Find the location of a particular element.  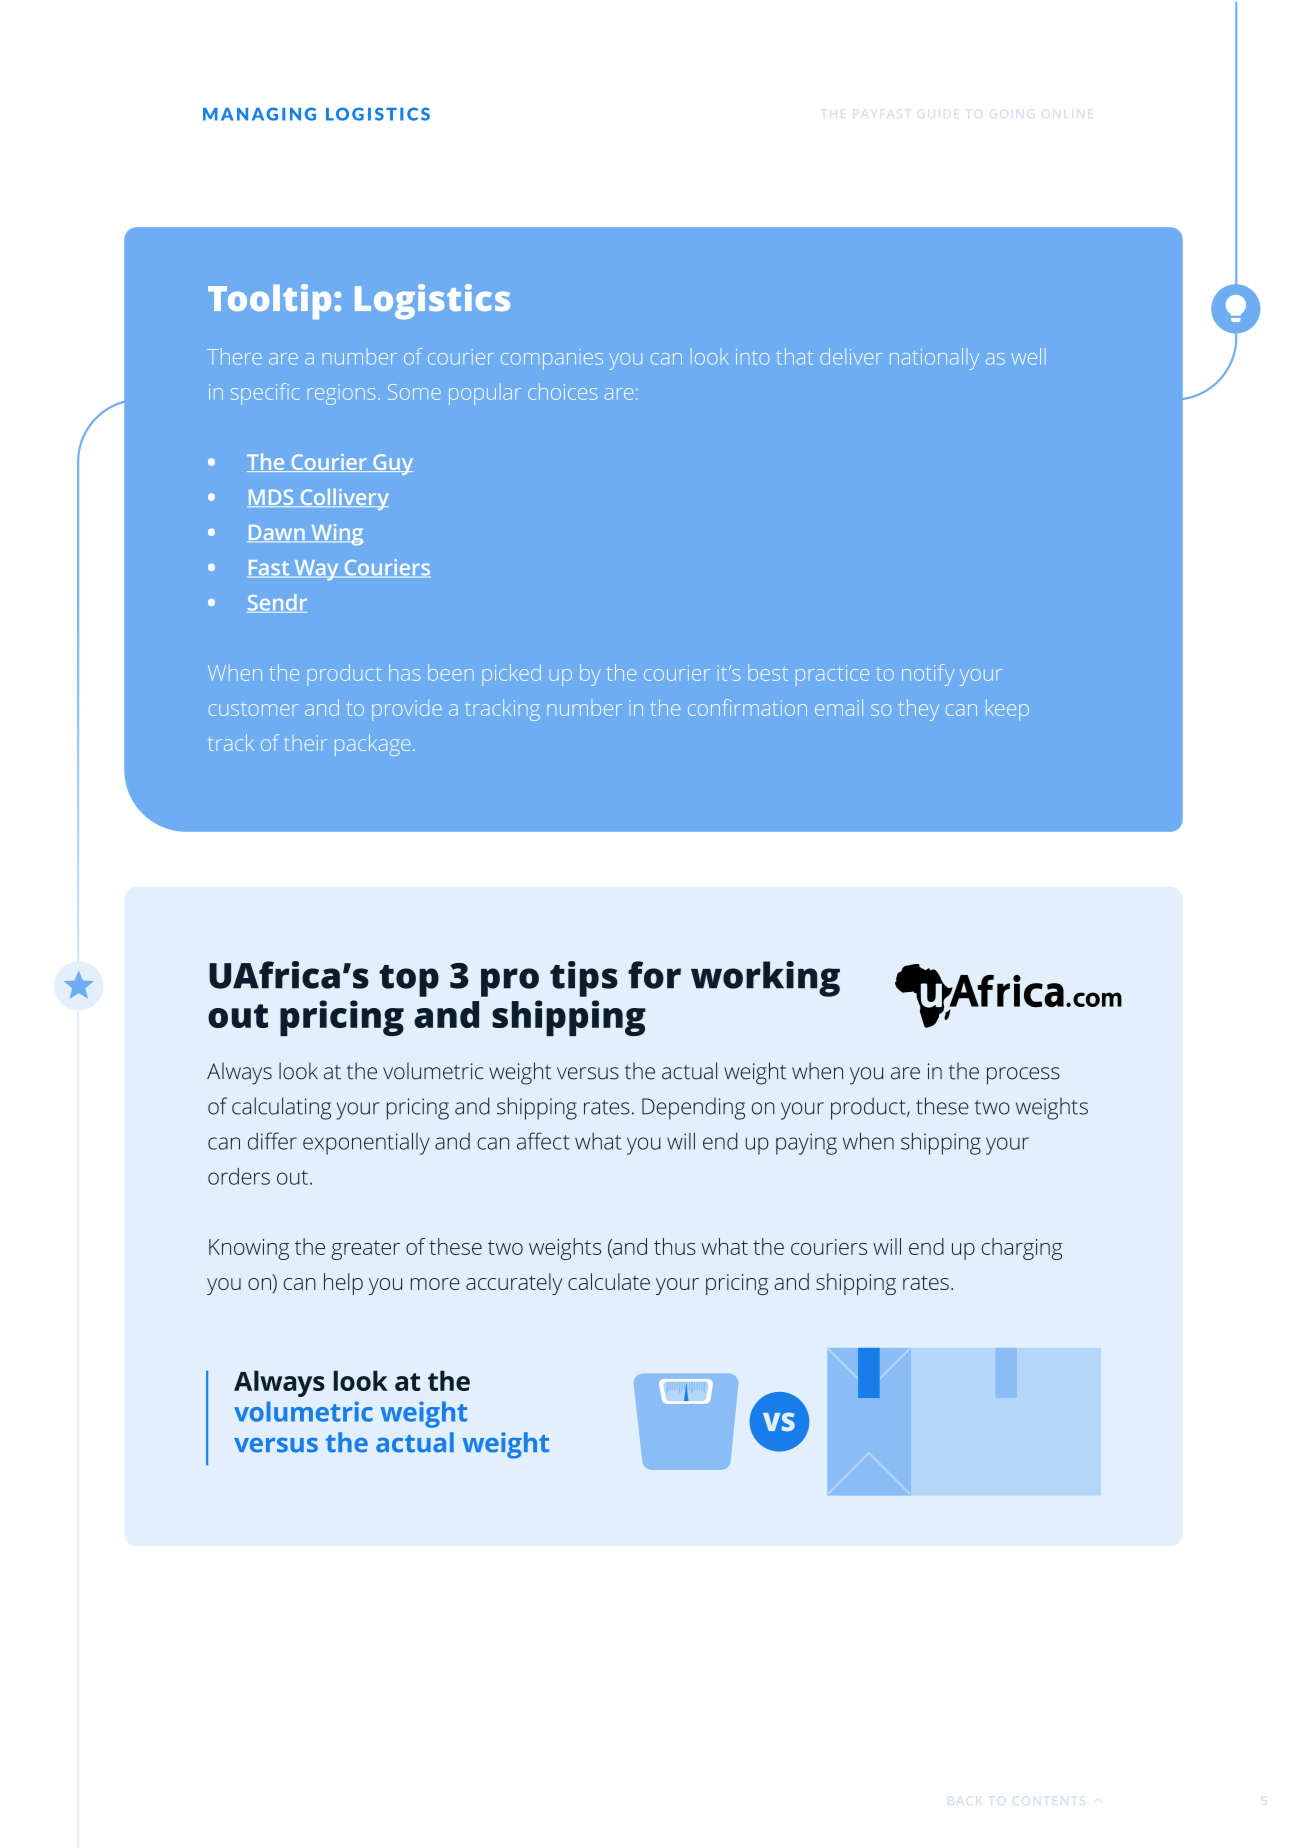

for is located at coordinates (654, 975).
